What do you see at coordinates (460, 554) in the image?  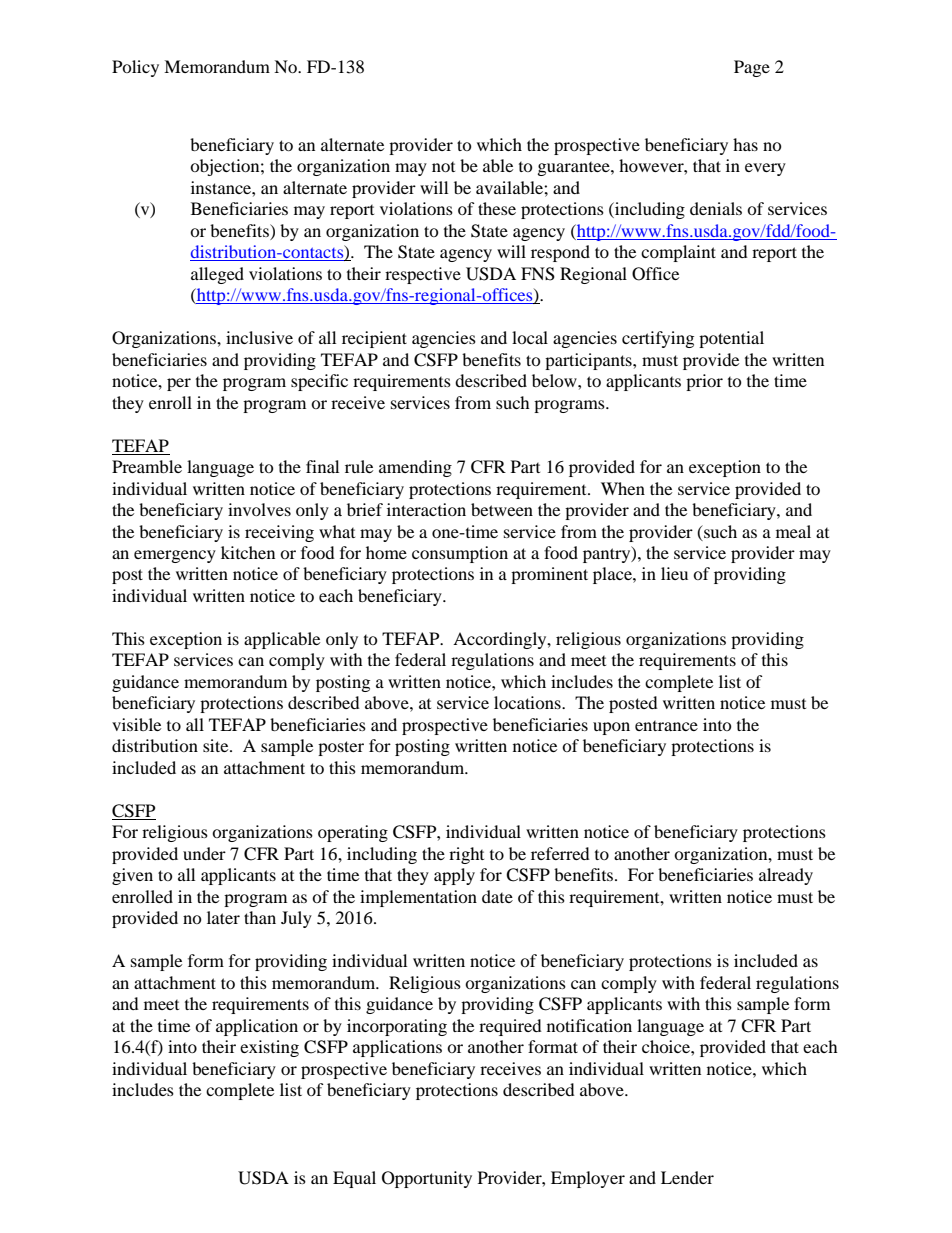 I see `consumption` at bounding box center [460, 554].
